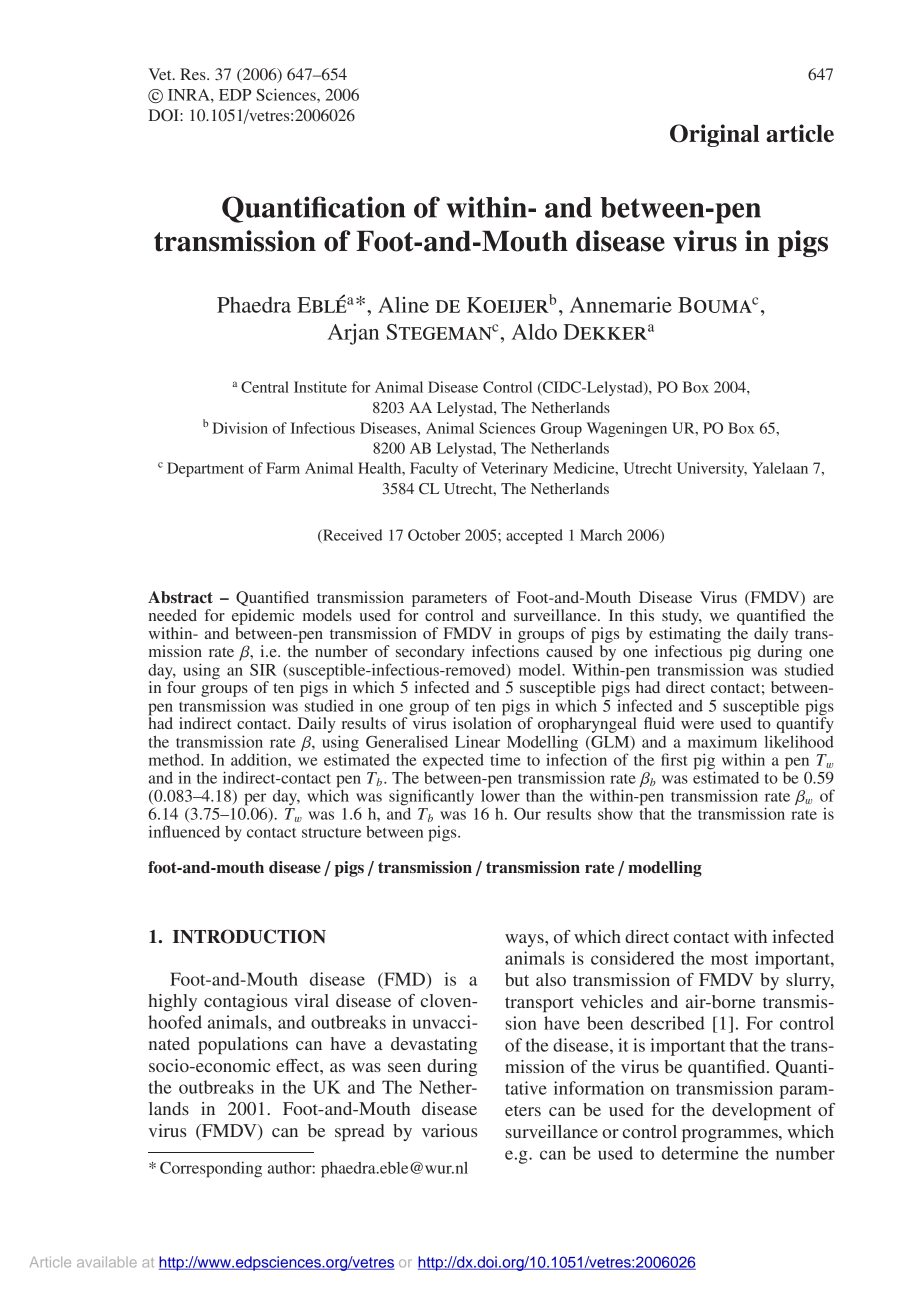  Describe the element at coordinates (534, 332) in the image. I see `Aldo` at that location.
